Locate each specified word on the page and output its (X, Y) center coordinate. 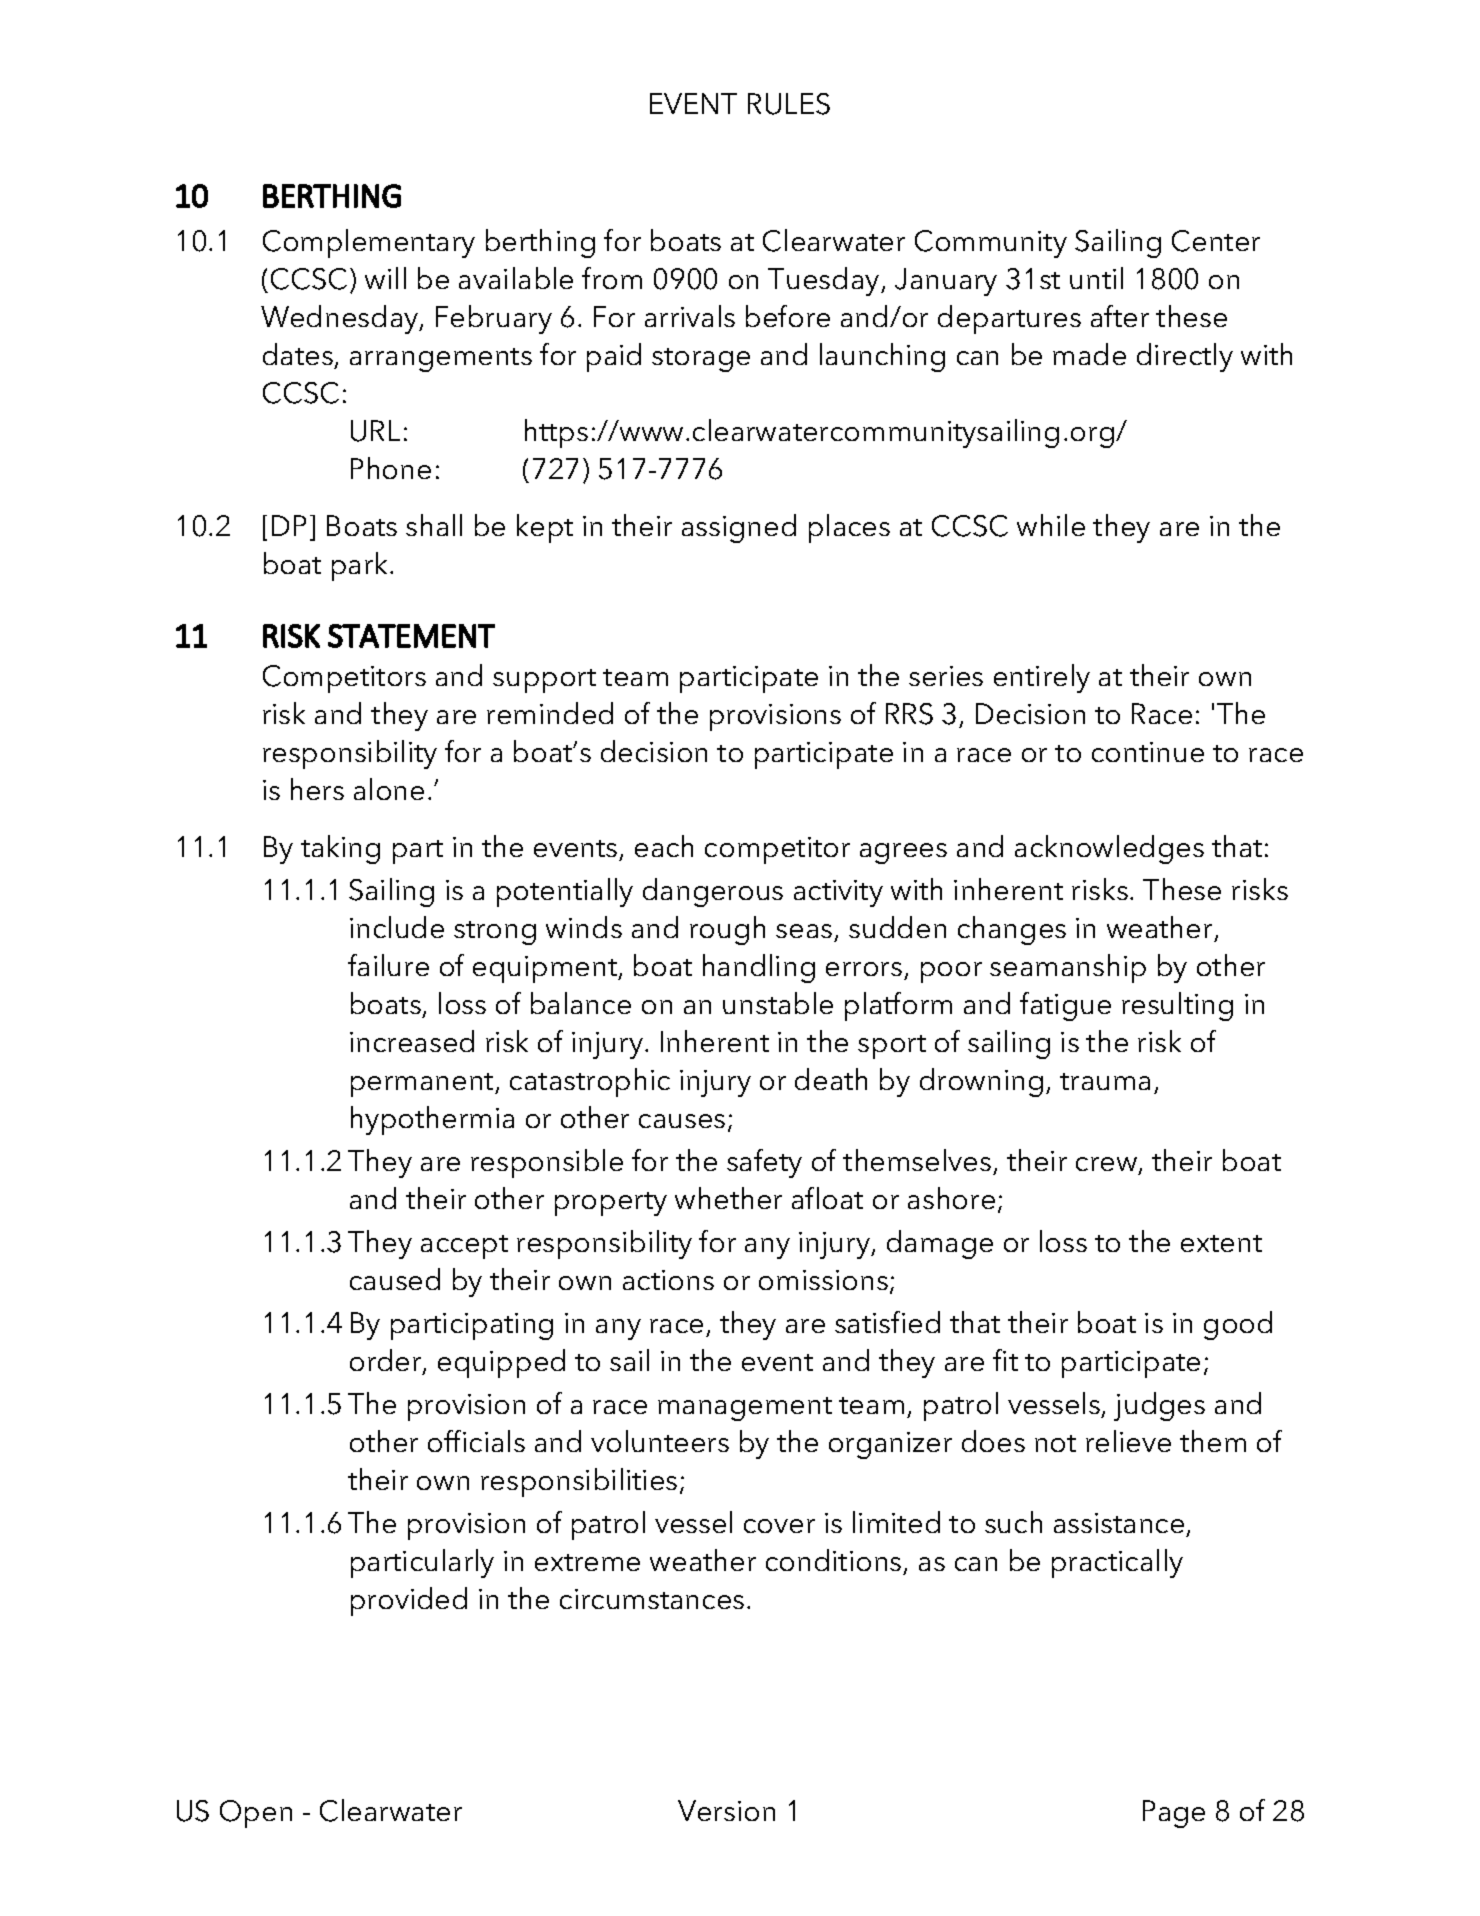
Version (726, 1810)
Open (256, 1814)
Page (1174, 1814)
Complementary (369, 243)
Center (1216, 241)
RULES (789, 104)
